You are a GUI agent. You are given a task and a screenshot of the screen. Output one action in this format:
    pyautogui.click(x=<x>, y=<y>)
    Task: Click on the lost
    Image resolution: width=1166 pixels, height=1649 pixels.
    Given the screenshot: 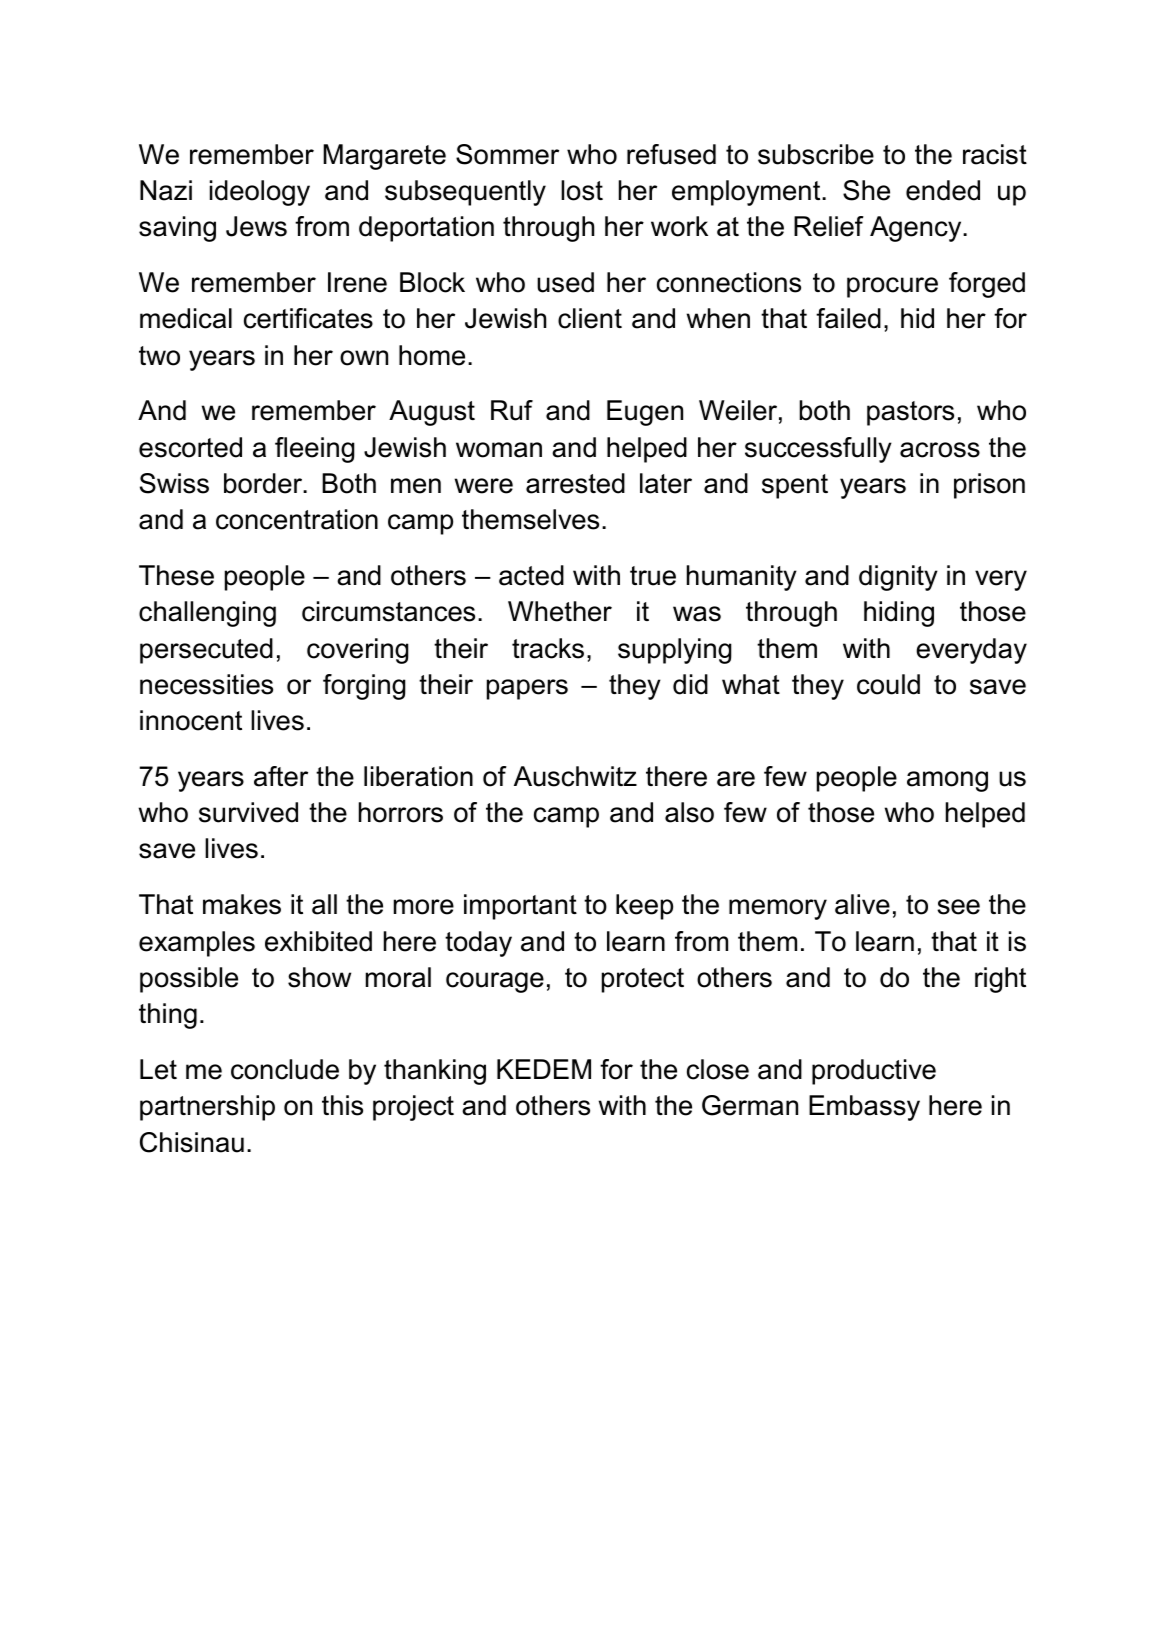 What is the action you would take?
    pyautogui.click(x=582, y=190)
